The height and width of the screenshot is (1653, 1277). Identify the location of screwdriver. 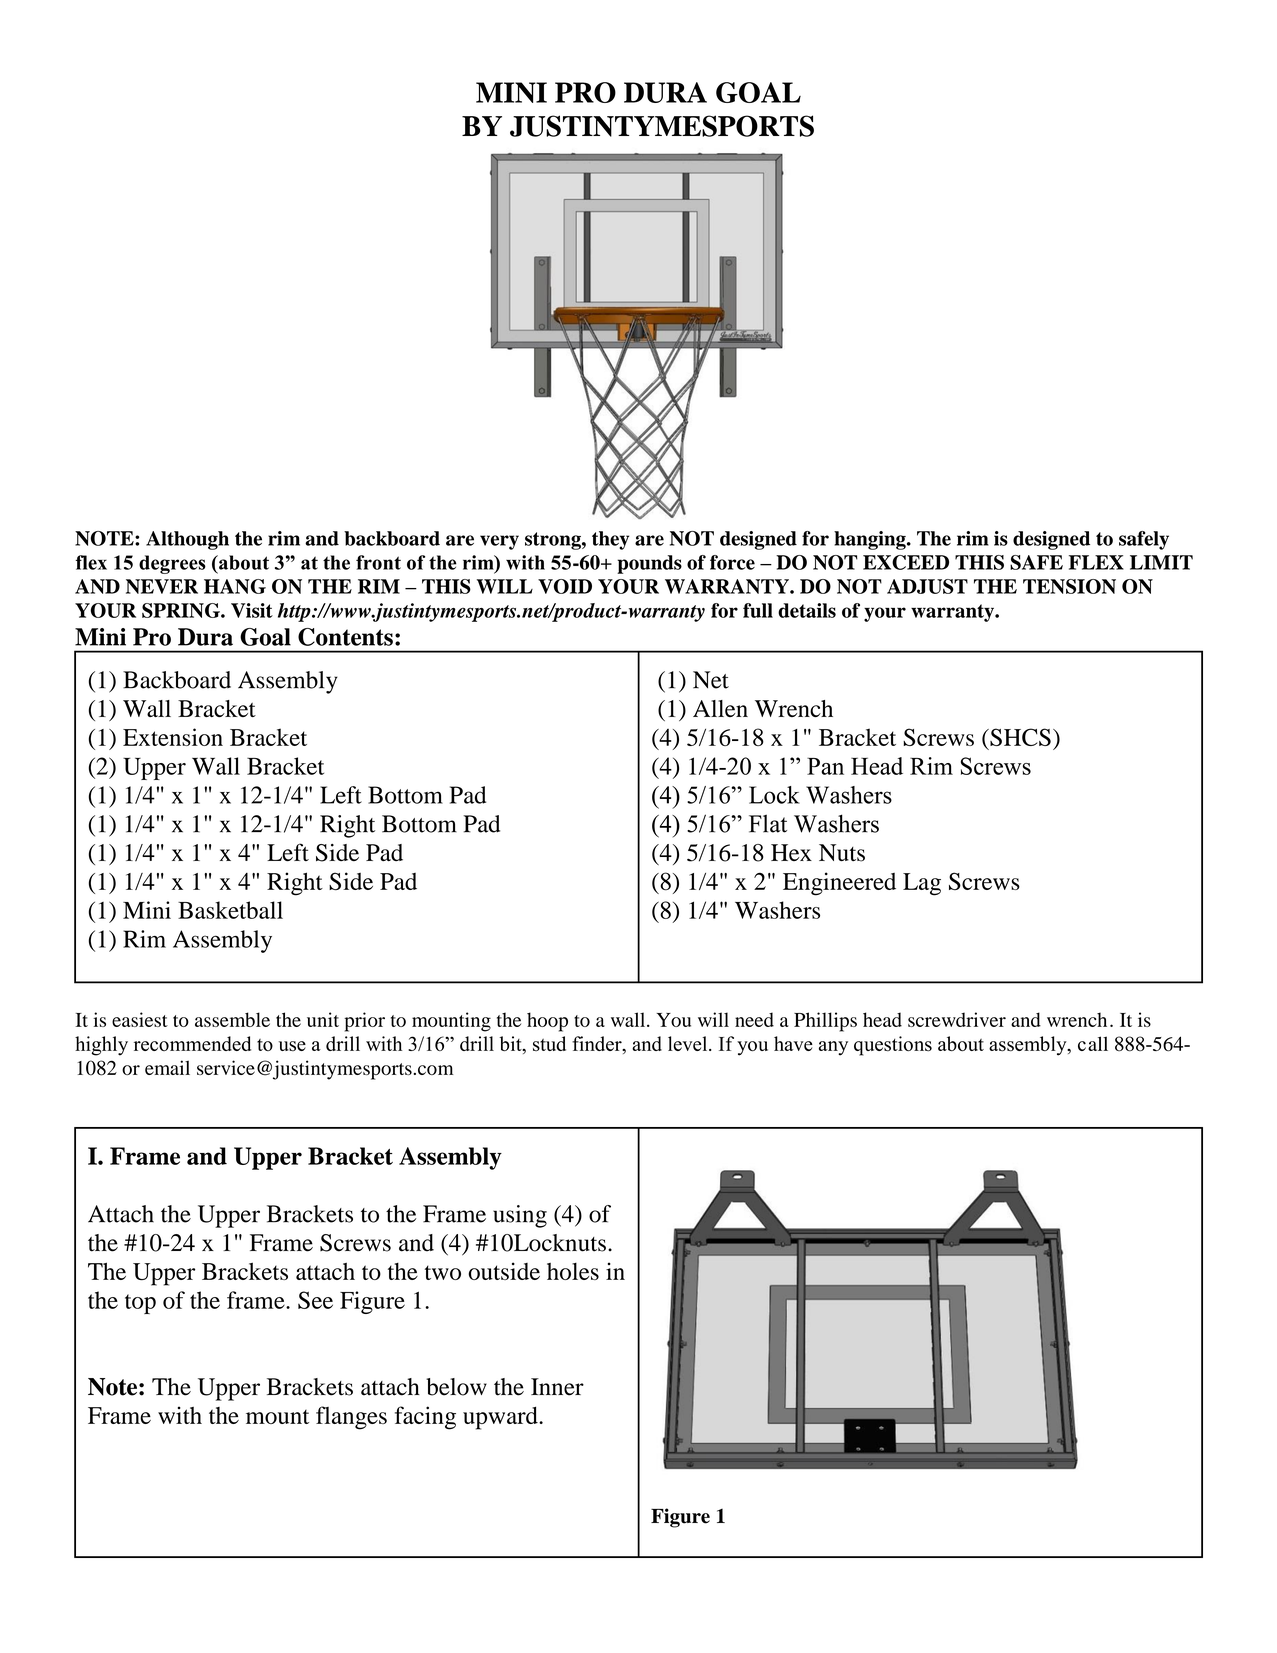
(957, 1019).
